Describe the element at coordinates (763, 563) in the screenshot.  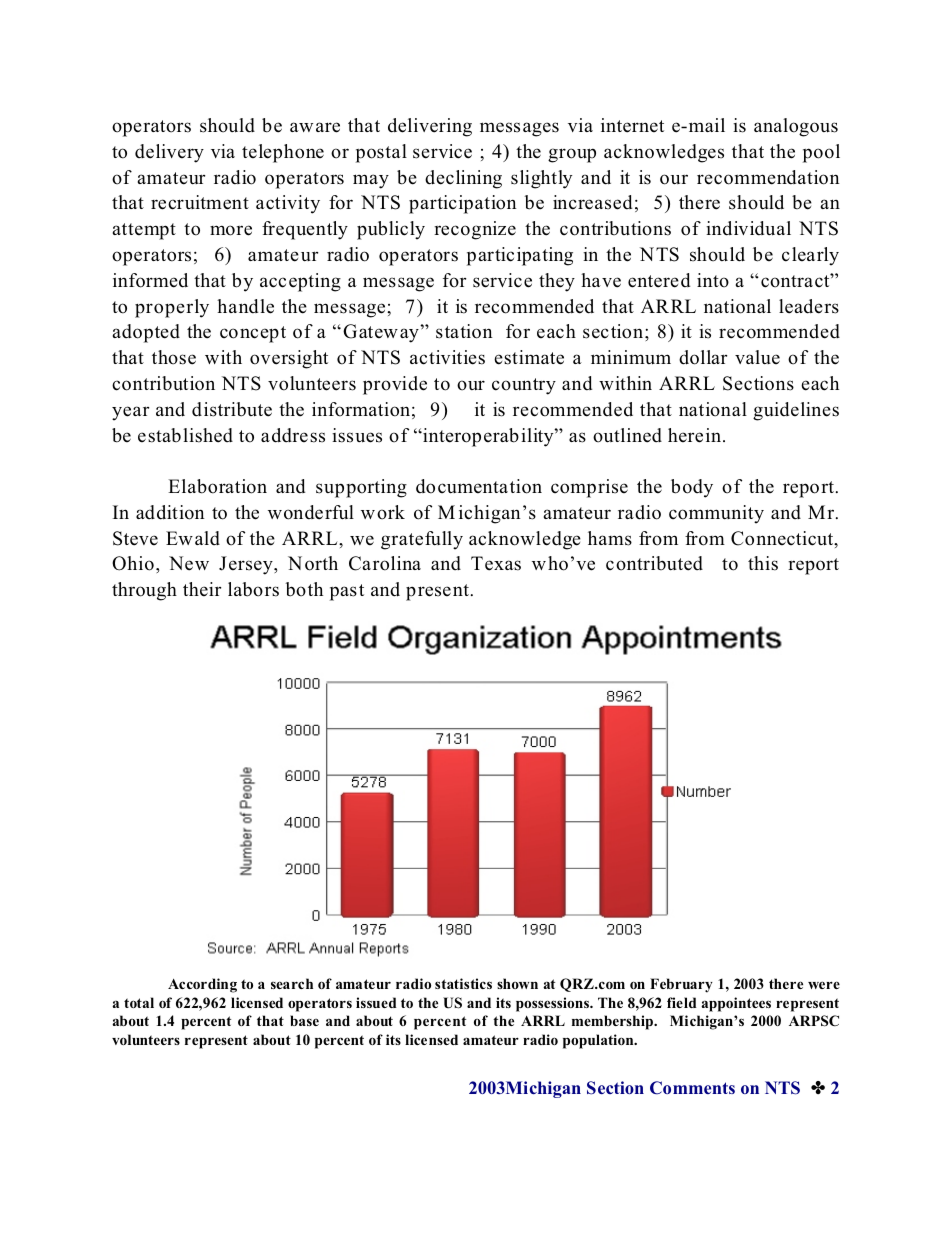
I see `this` at that location.
